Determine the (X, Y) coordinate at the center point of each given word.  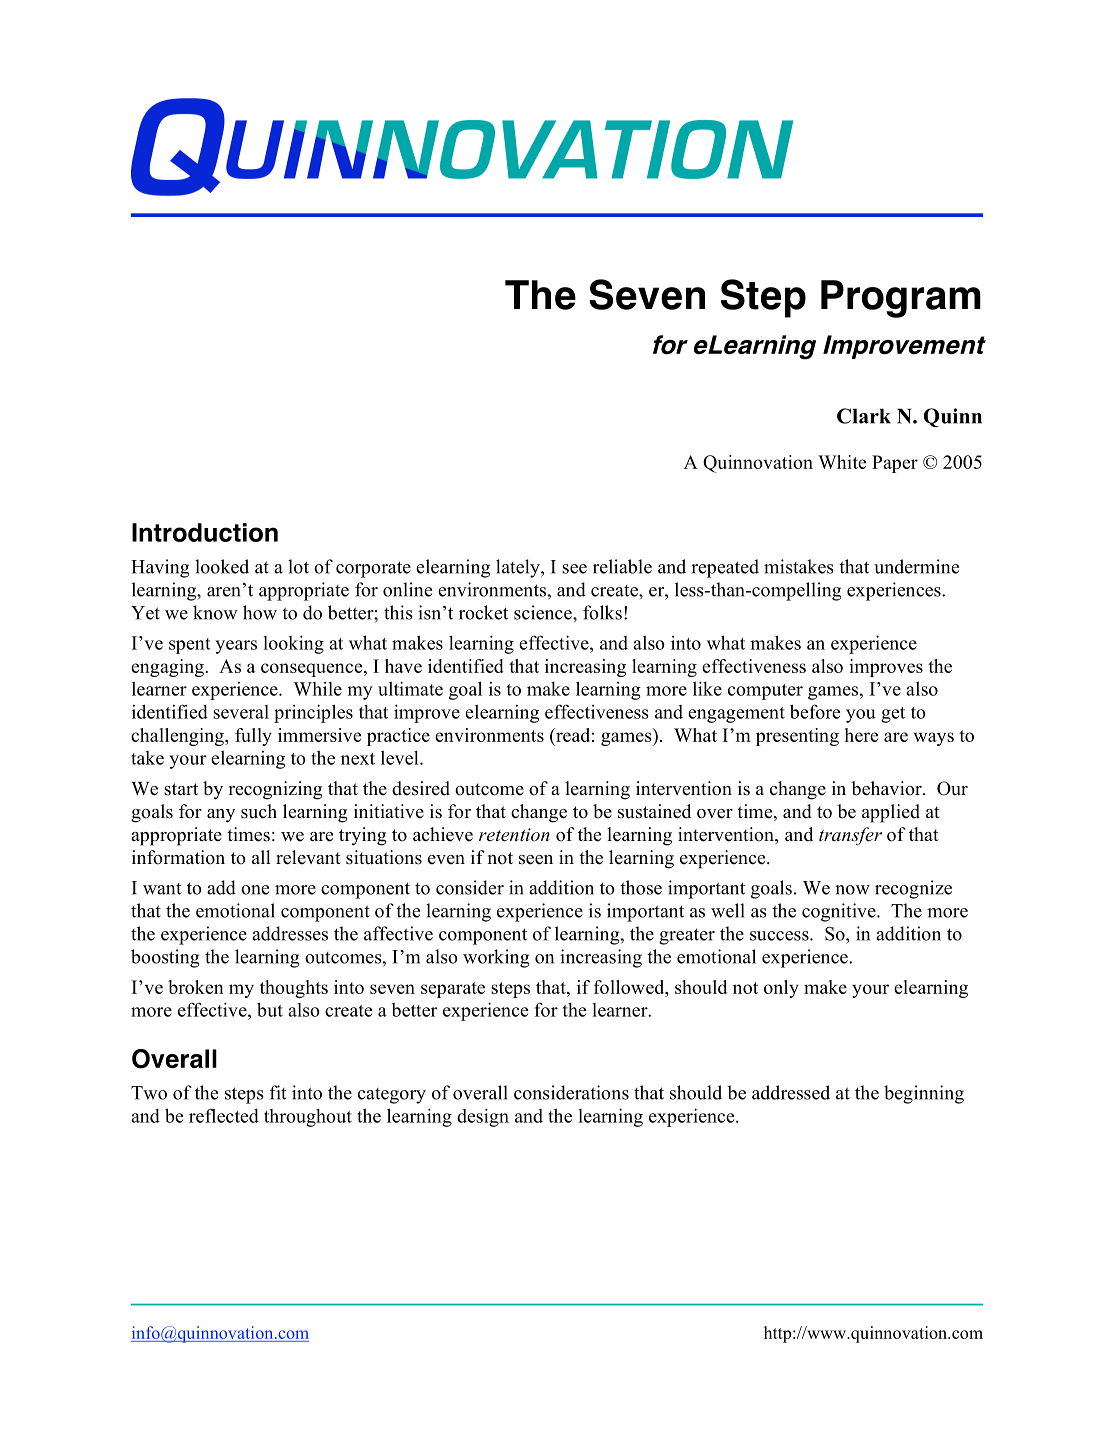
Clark (864, 416)
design (483, 1117)
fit (278, 1092)
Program (901, 299)
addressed (791, 1092)
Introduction (205, 532)
